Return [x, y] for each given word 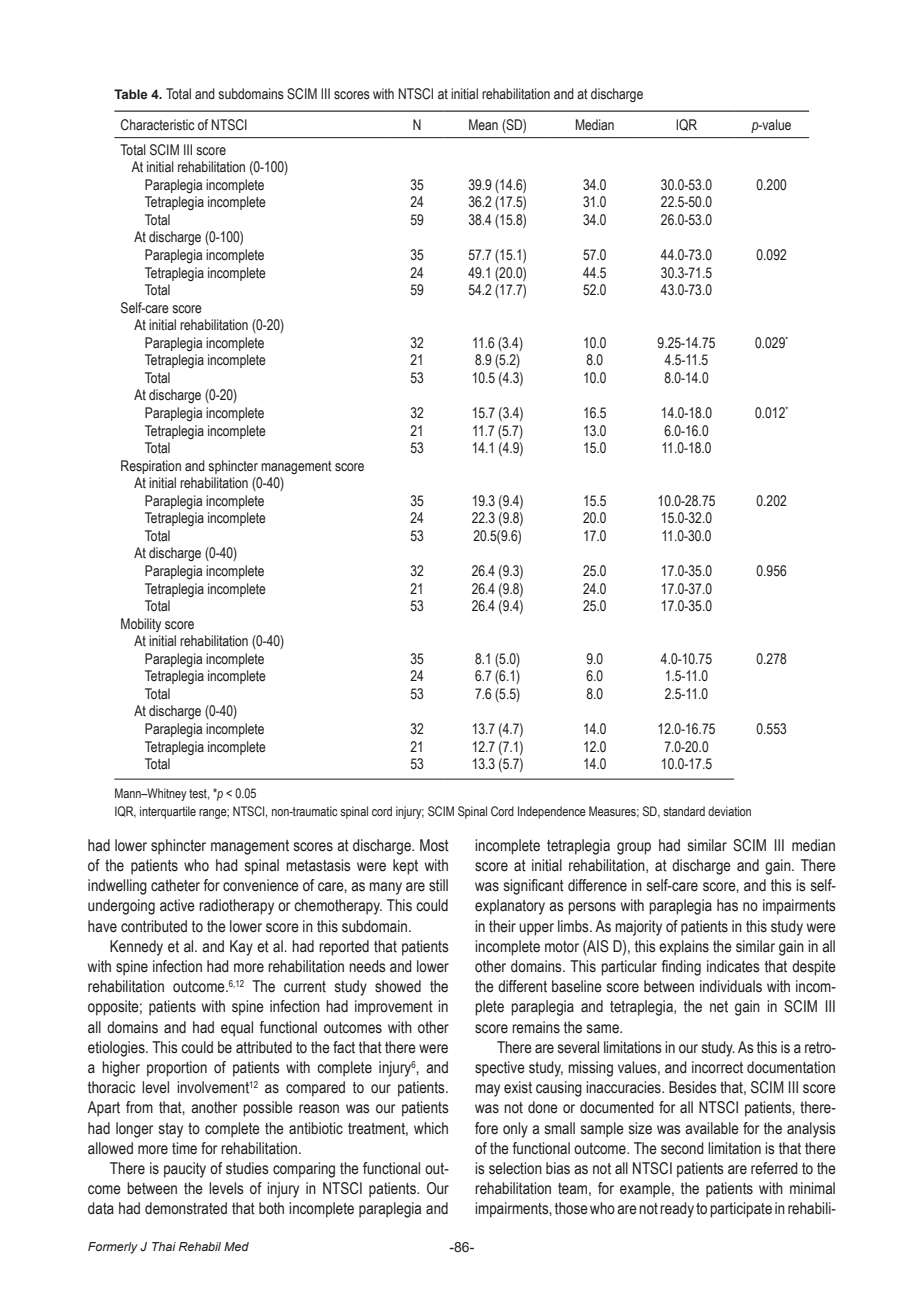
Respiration [151, 467]
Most [434, 845]
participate [741, 1210]
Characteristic [157, 125]
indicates [733, 966]
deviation [729, 811]
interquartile [168, 812]
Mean [483, 125]
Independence [552, 812]
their [502, 926]
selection [515, 1168]
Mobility [141, 625]
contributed [154, 926]
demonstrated [186, 1208]
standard [684, 811]
